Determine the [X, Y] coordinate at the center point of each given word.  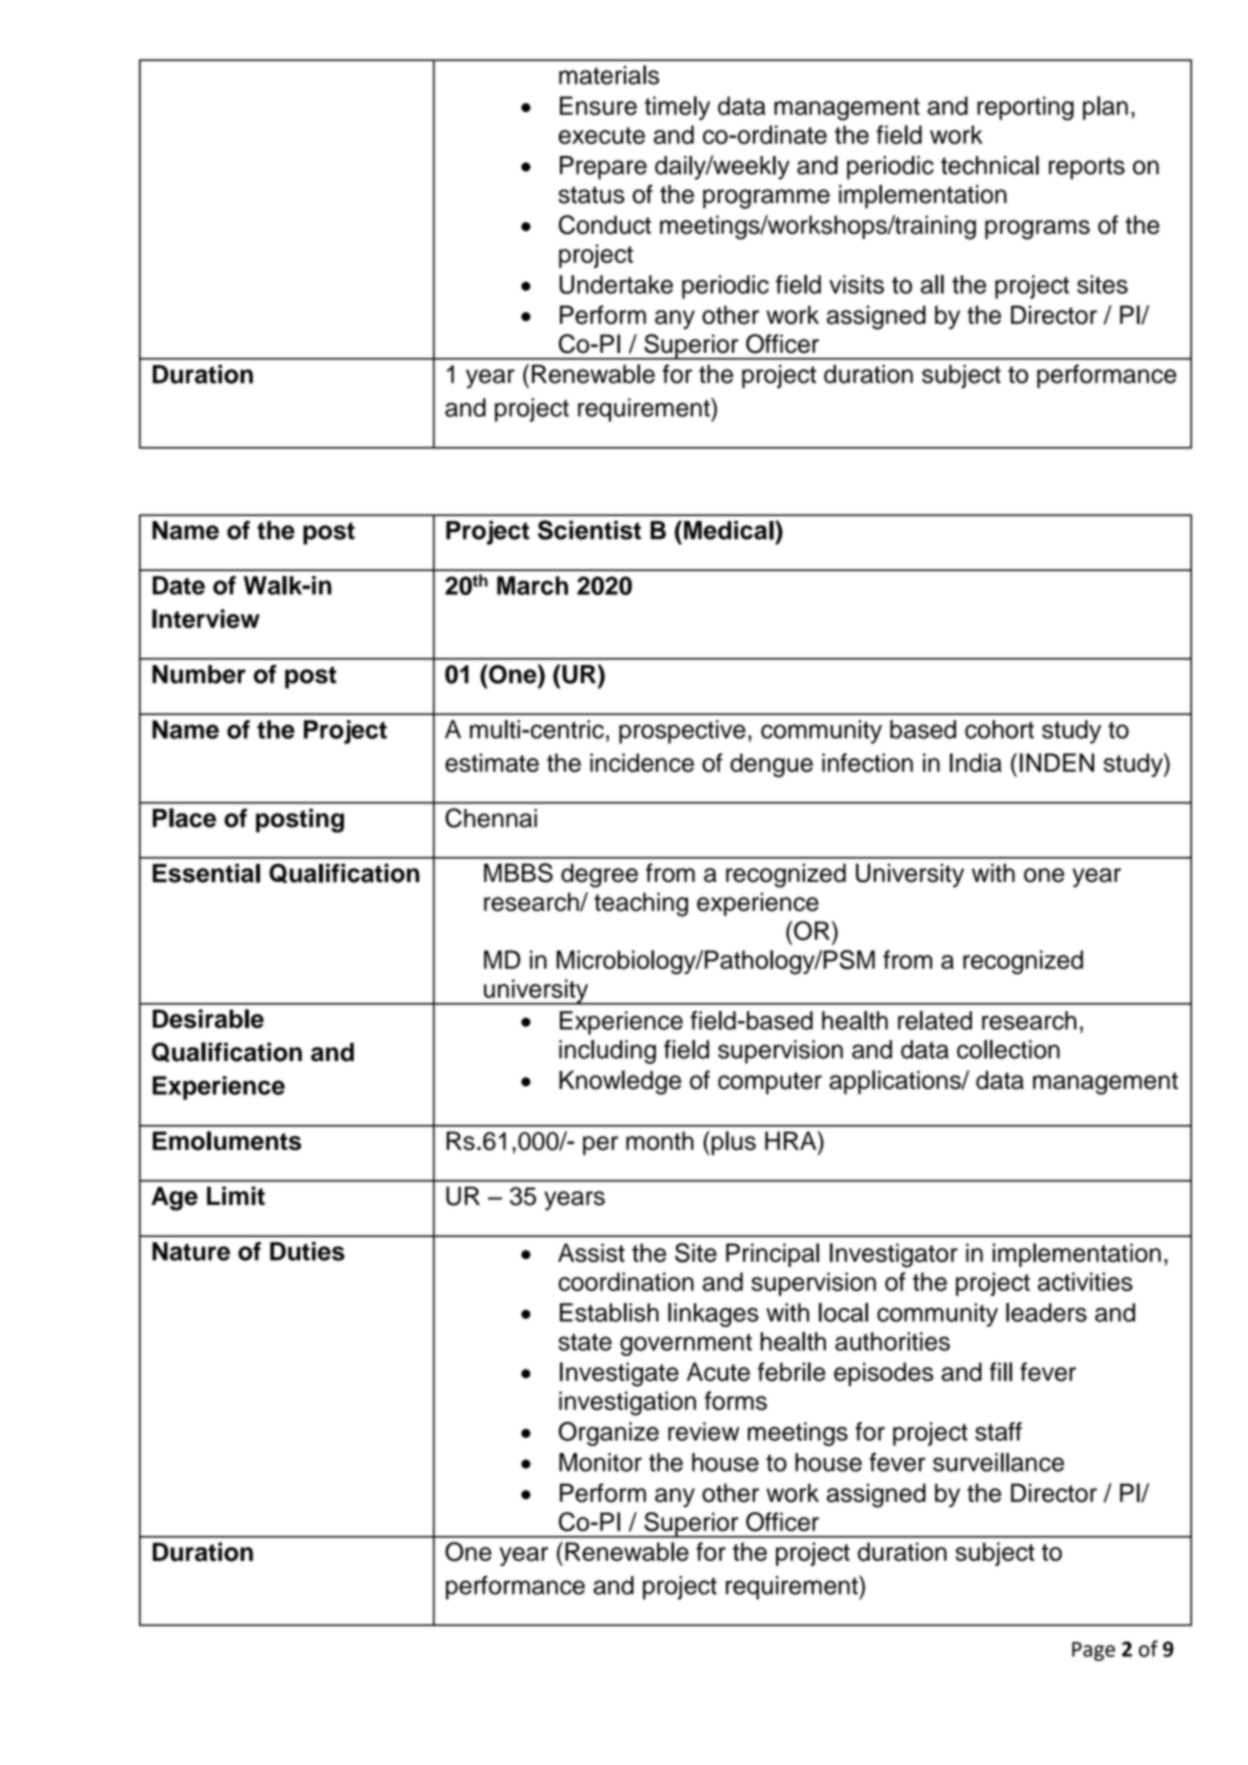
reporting [1025, 108]
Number [199, 674]
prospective [682, 732]
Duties [307, 1251]
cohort [999, 729]
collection [1008, 1049]
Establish [609, 1312]
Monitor [600, 1462]
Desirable [208, 1018]
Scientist [589, 530]
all [932, 284]
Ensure [598, 105]
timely [677, 108]
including [607, 1052]
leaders [1046, 1312]
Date [179, 585]
